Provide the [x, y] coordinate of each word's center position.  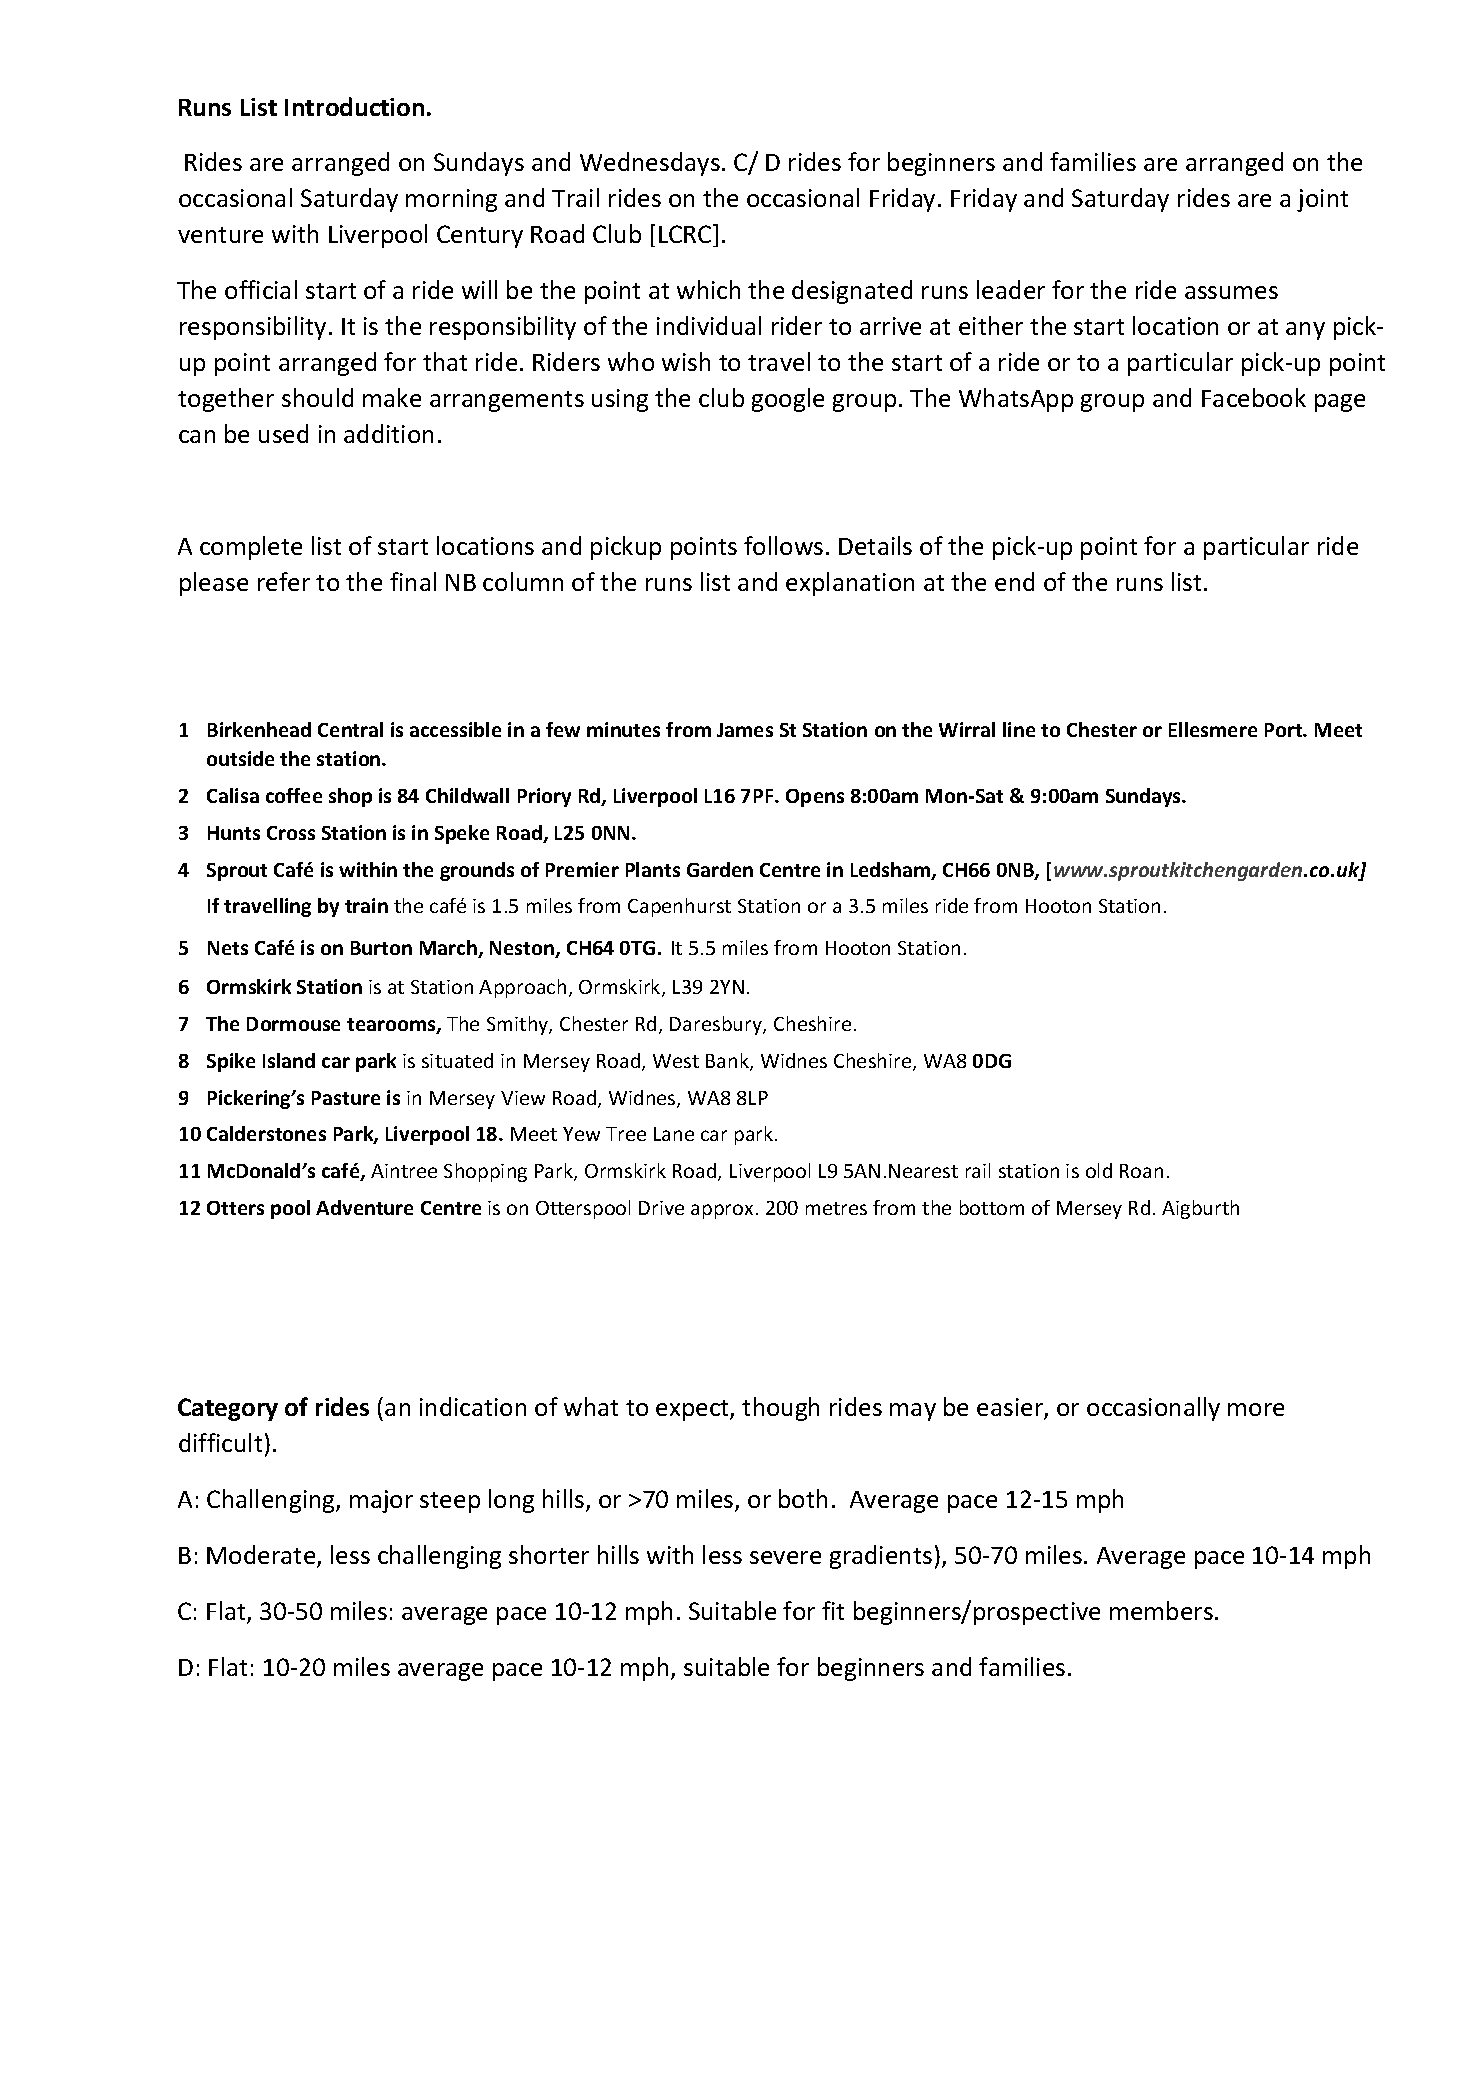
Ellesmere [1213, 729]
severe [785, 1557]
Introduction [354, 106]
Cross [291, 833]
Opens [815, 798]
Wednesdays [650, 164]
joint [1322, 200]
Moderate [262, 1556]
